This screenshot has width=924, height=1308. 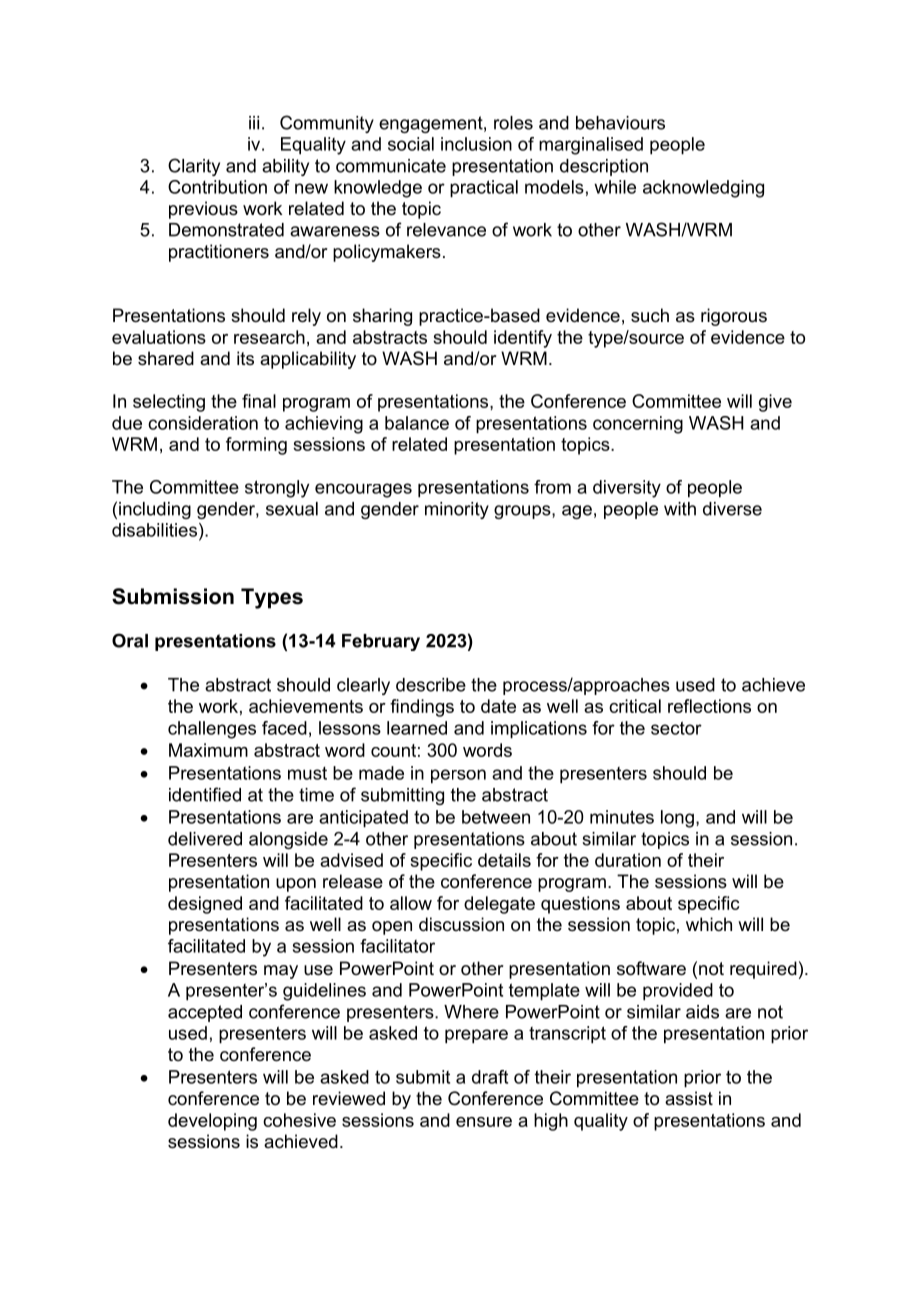 I want to click on February, so click(x=381, y=642).
